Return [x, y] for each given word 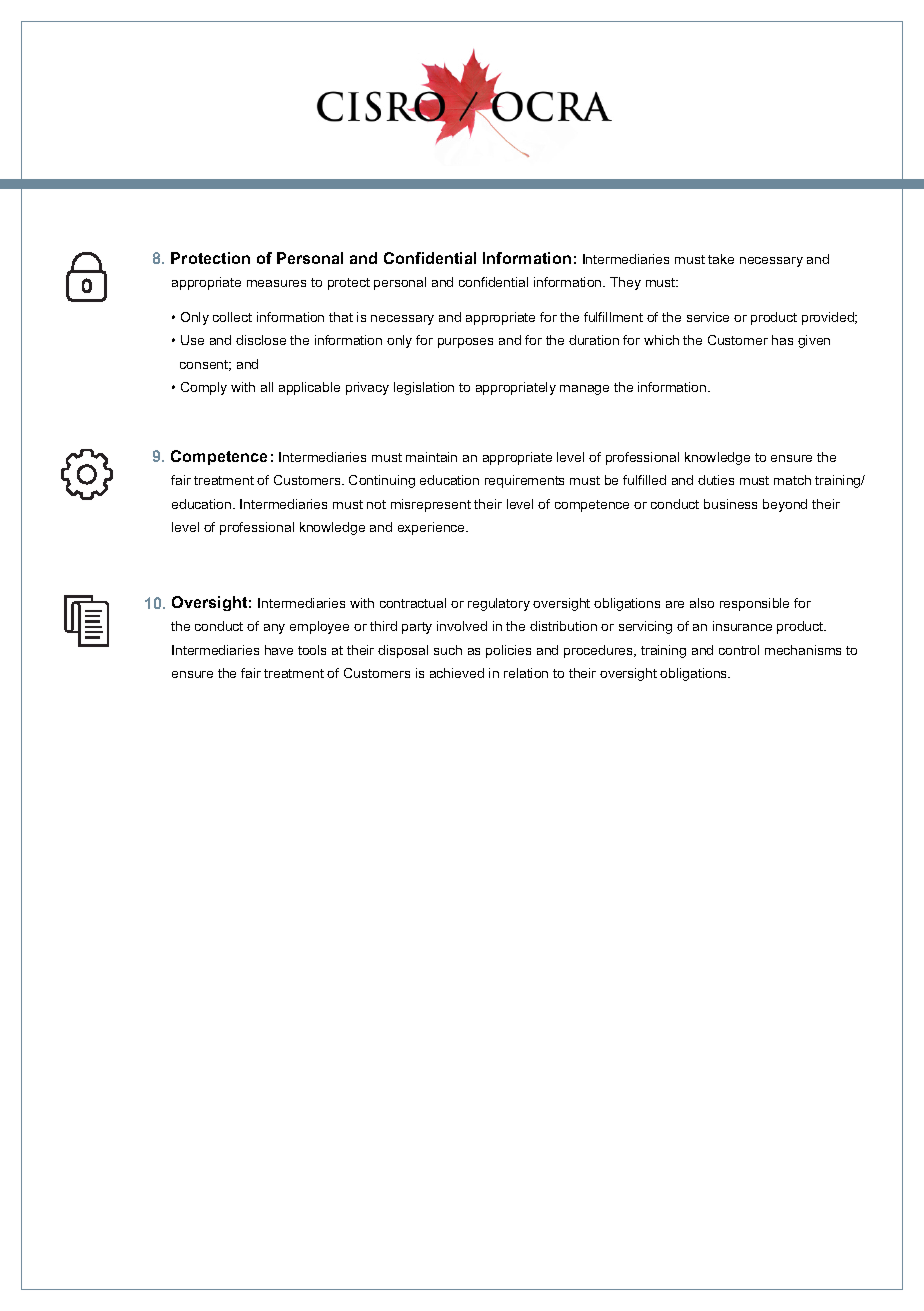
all [267, 387]
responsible [754, 604]
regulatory [499, 604]
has [782, 340]
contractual [413, 603]
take [721, 259]
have [279, 650]
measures [276, 283]
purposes [465, 343]
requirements [524, 481]
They [625, 283]
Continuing [382, 481]
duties [716, 480]
